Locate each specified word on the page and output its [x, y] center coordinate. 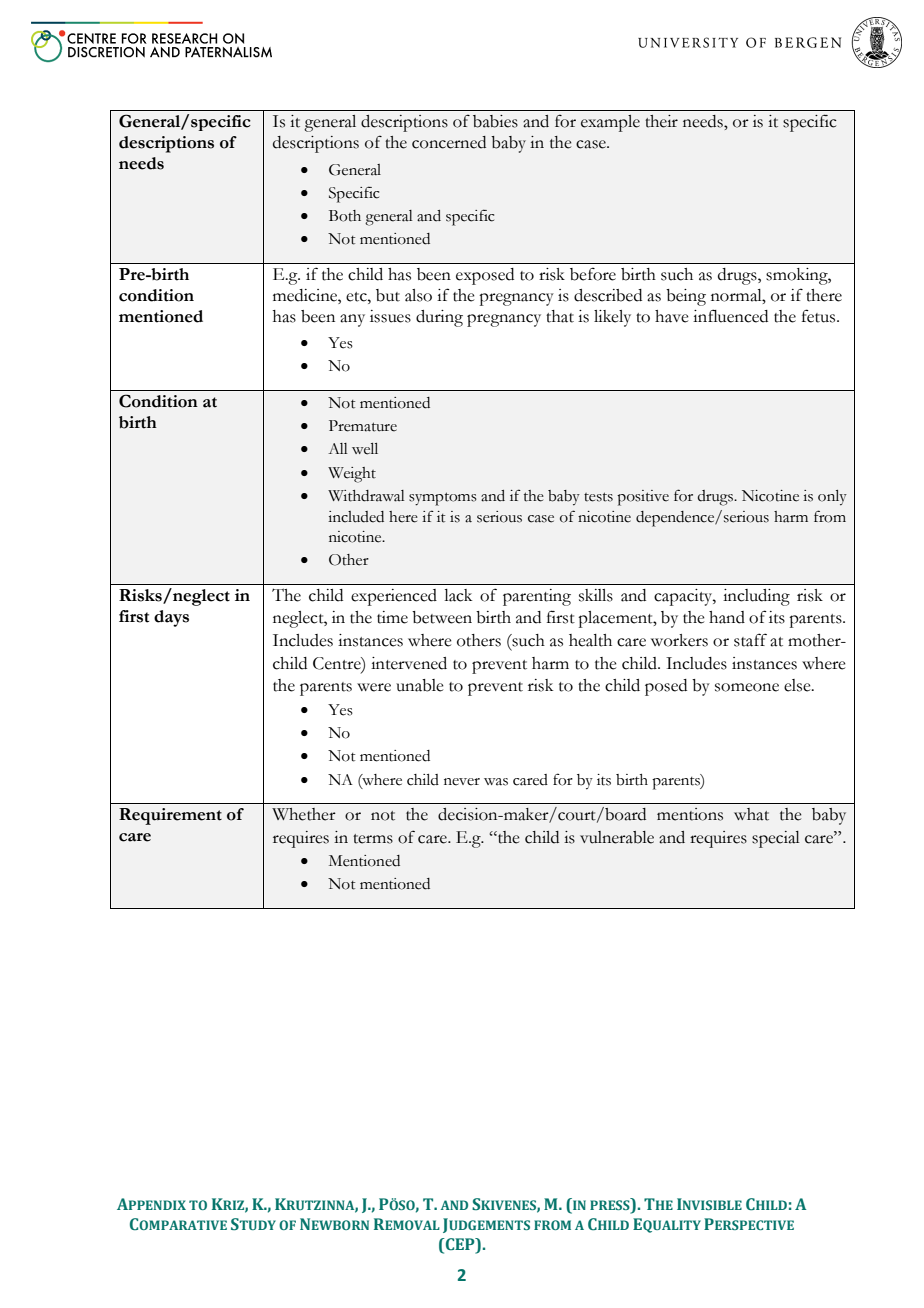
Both [345, 216]
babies [495, 121]
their [661, 121]
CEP [460, 1244]
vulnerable [617, 837]
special [776, 839]
